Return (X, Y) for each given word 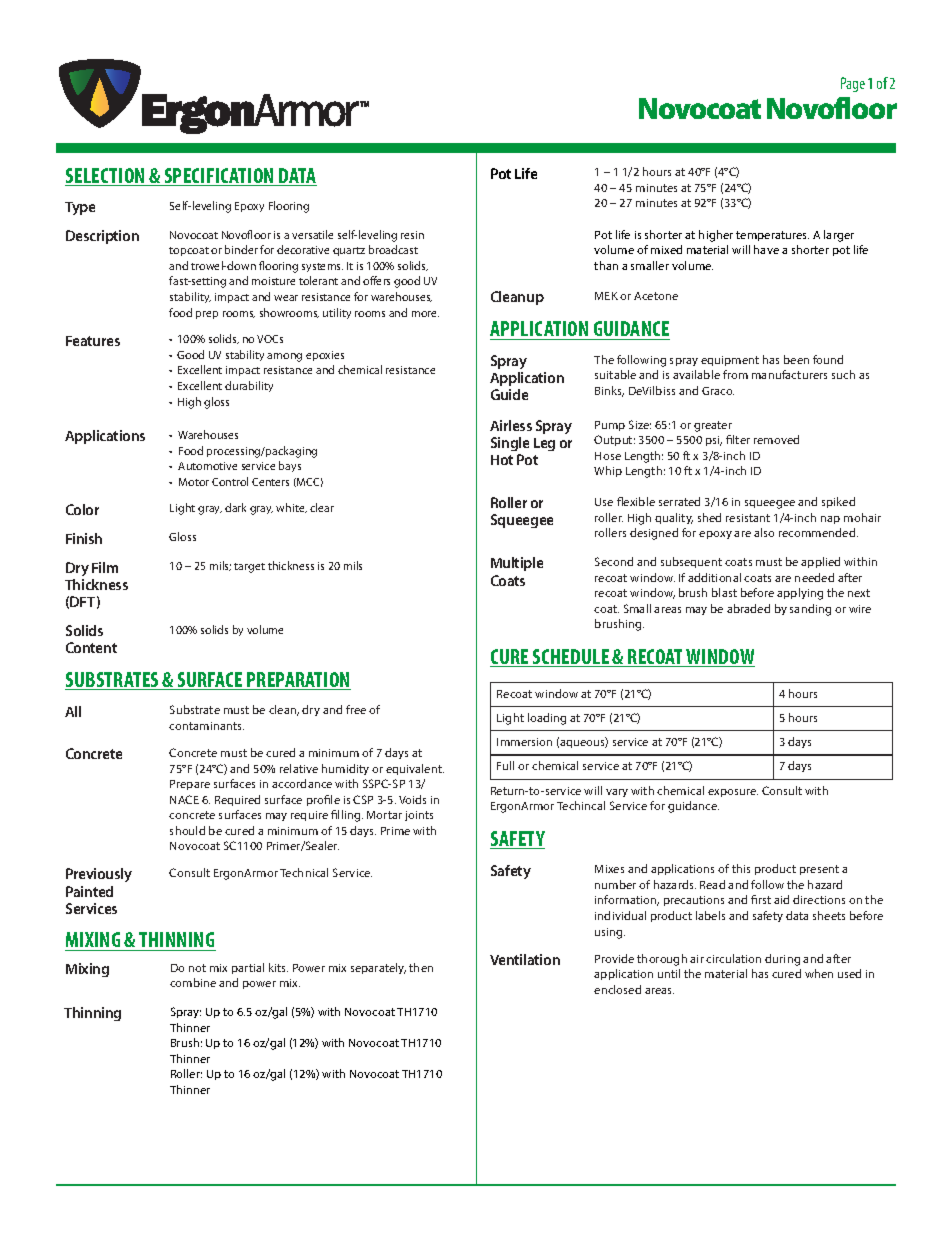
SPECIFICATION (219, 177)
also (764, 532)
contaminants (206, 726)
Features (93, 341)
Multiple (517, 564)
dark (235, 507)
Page (853, 84)
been (796, 359)
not (197, 968)
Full (505, 765)
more (425, 314)
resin (412, 235)
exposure (733, 793)
